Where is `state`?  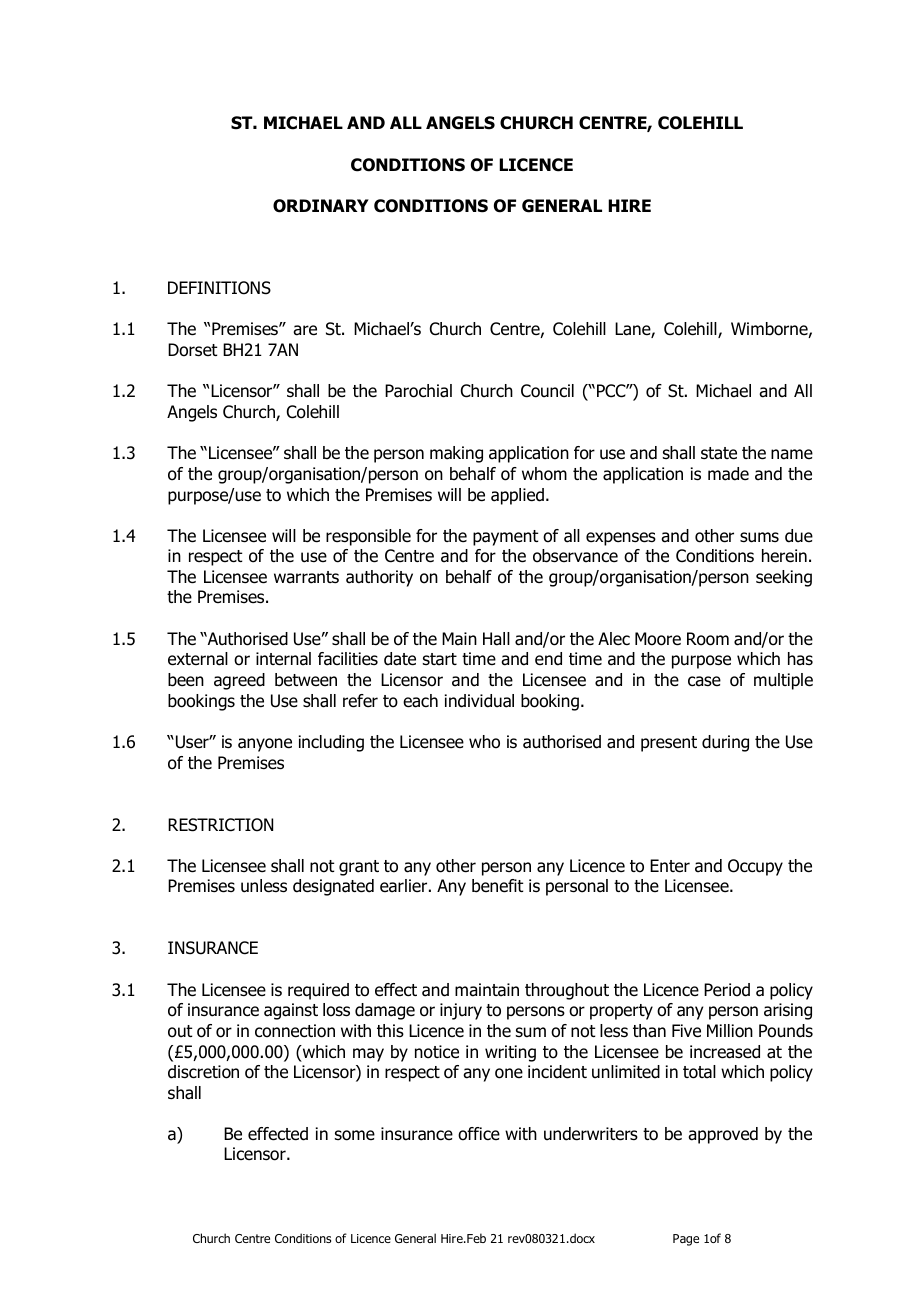 state is located at coordinates (719, 453).
